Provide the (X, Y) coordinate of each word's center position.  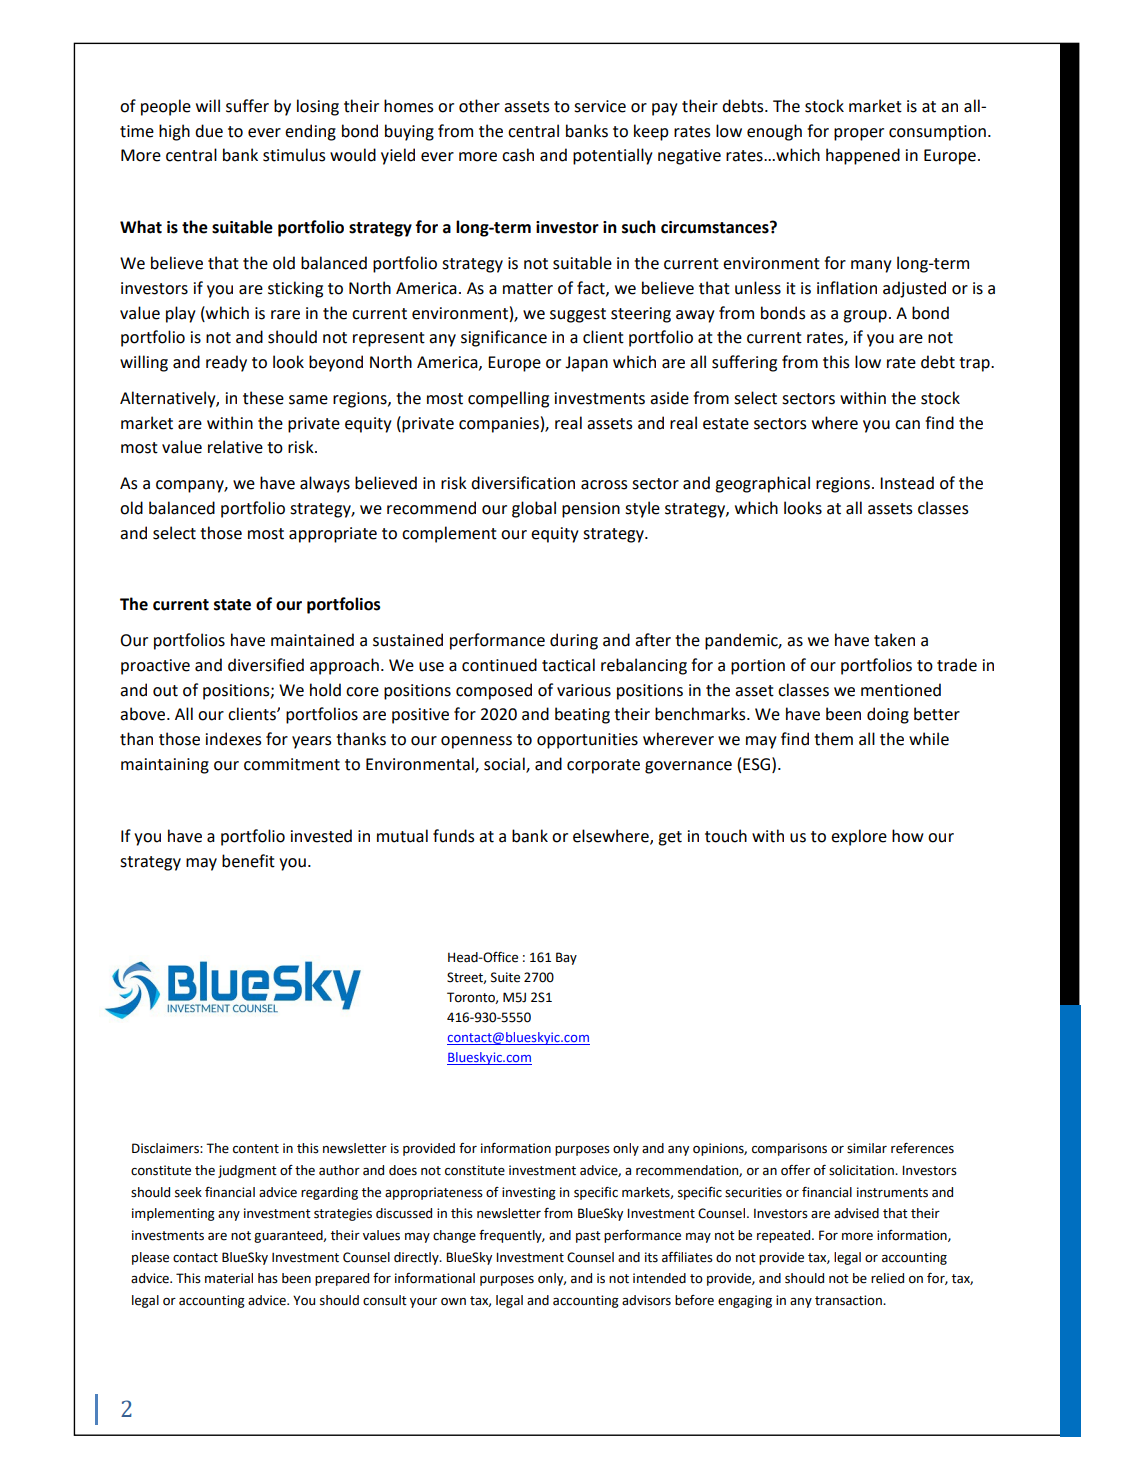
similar (867, 1148)
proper (859, 134)
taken (894, 640)
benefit (248, 861)
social (505, 765)
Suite (505, 977)
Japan (586, 364)
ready (226, 363)
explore (859, 837)
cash (518, 155)
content (256, 1149)
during (574, 641)
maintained (312, 640)
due (209, 131)
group (865, 316)
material (229, 1278)
